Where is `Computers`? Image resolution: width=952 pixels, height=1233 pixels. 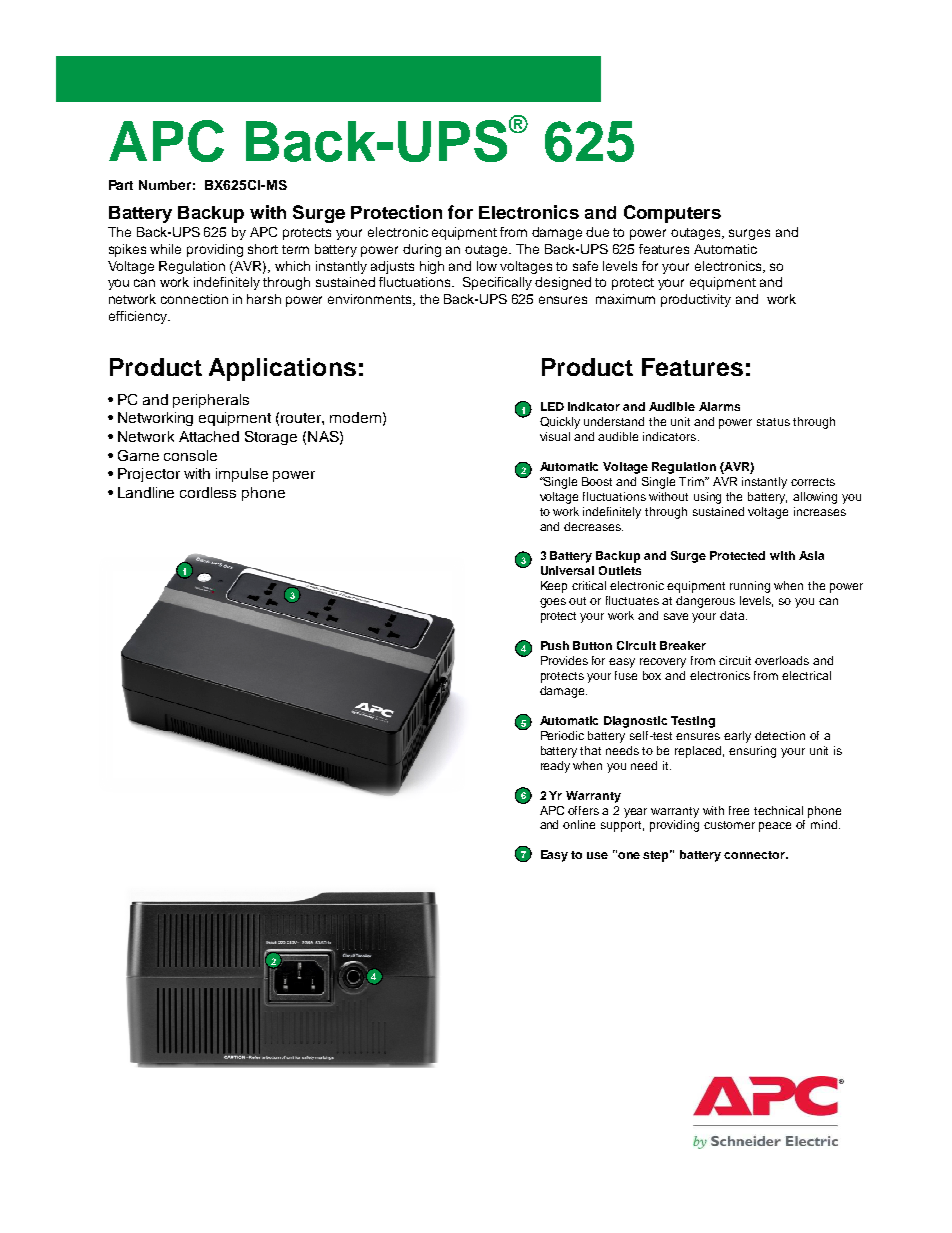
Computers is located at coordinates (672, 214).
